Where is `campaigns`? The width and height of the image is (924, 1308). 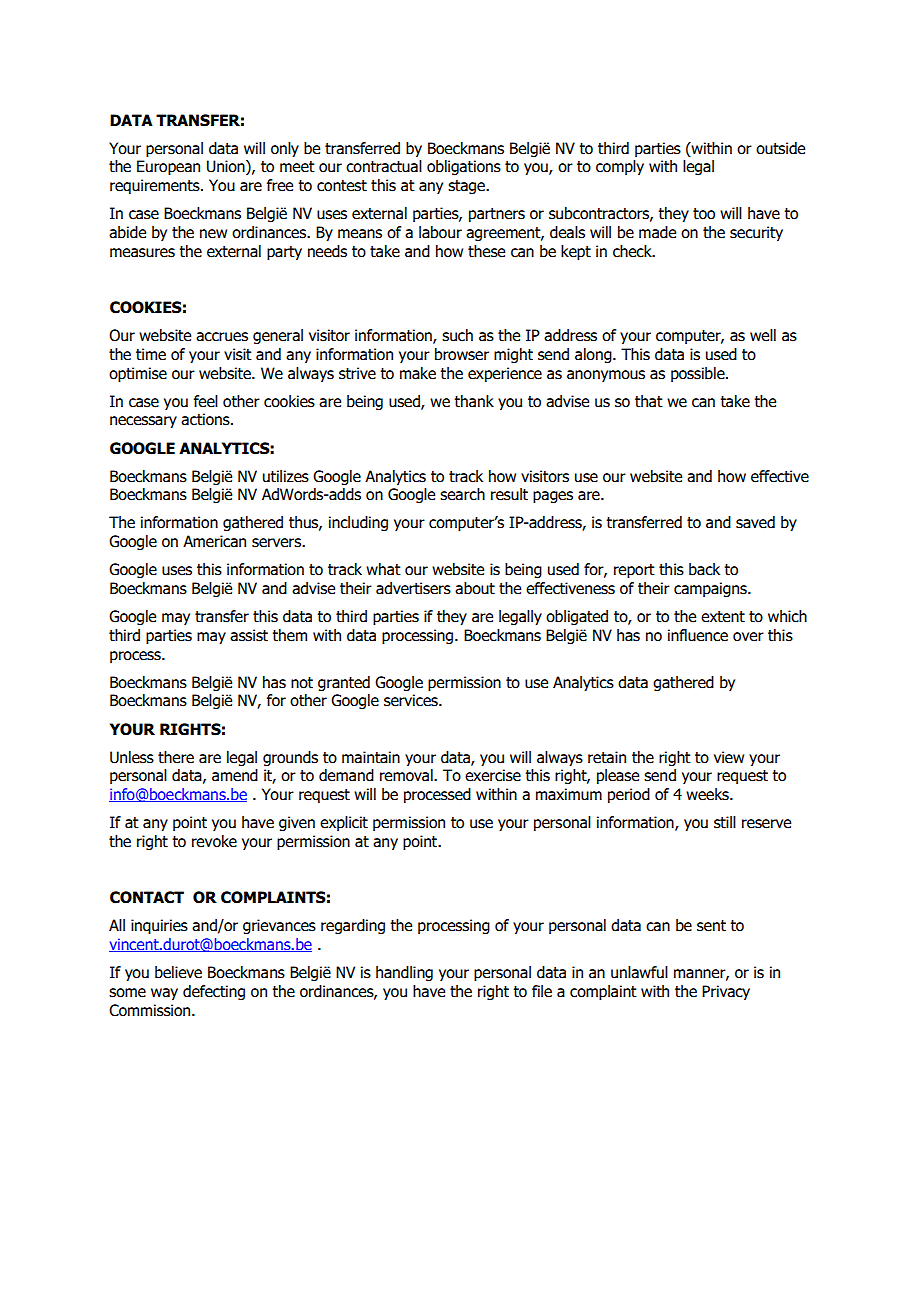
campaigns is located at coordinates (711, 589).
